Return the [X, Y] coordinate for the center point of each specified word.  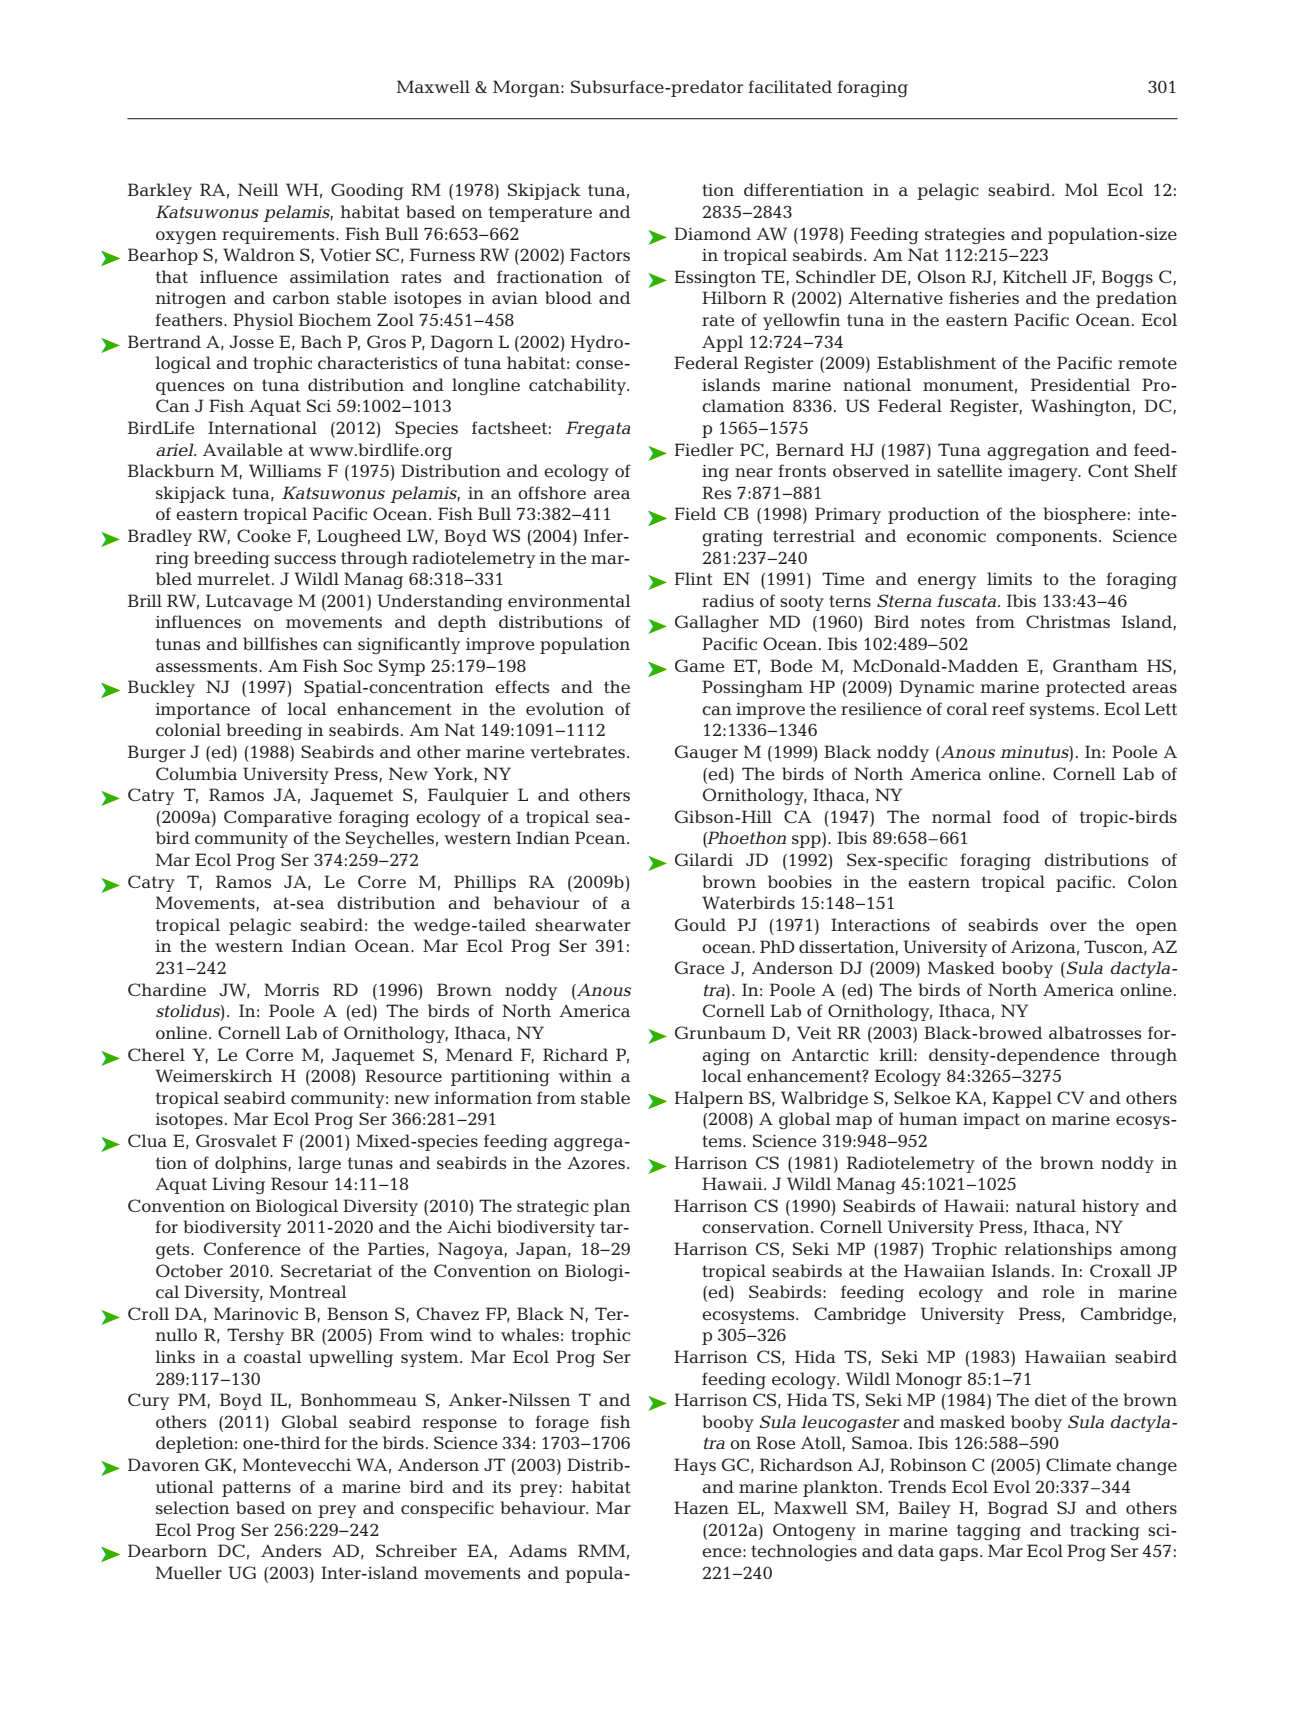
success [305, 559]
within [585, 1075]
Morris [291, 989]
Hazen [701, 1507]
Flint [694, 578]
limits [1009, 578]
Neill [258, 189]
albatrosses [1095, 1032]
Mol [1081, 189]
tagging [989, 1532]
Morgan [527, 88]
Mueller [189, 1572]
